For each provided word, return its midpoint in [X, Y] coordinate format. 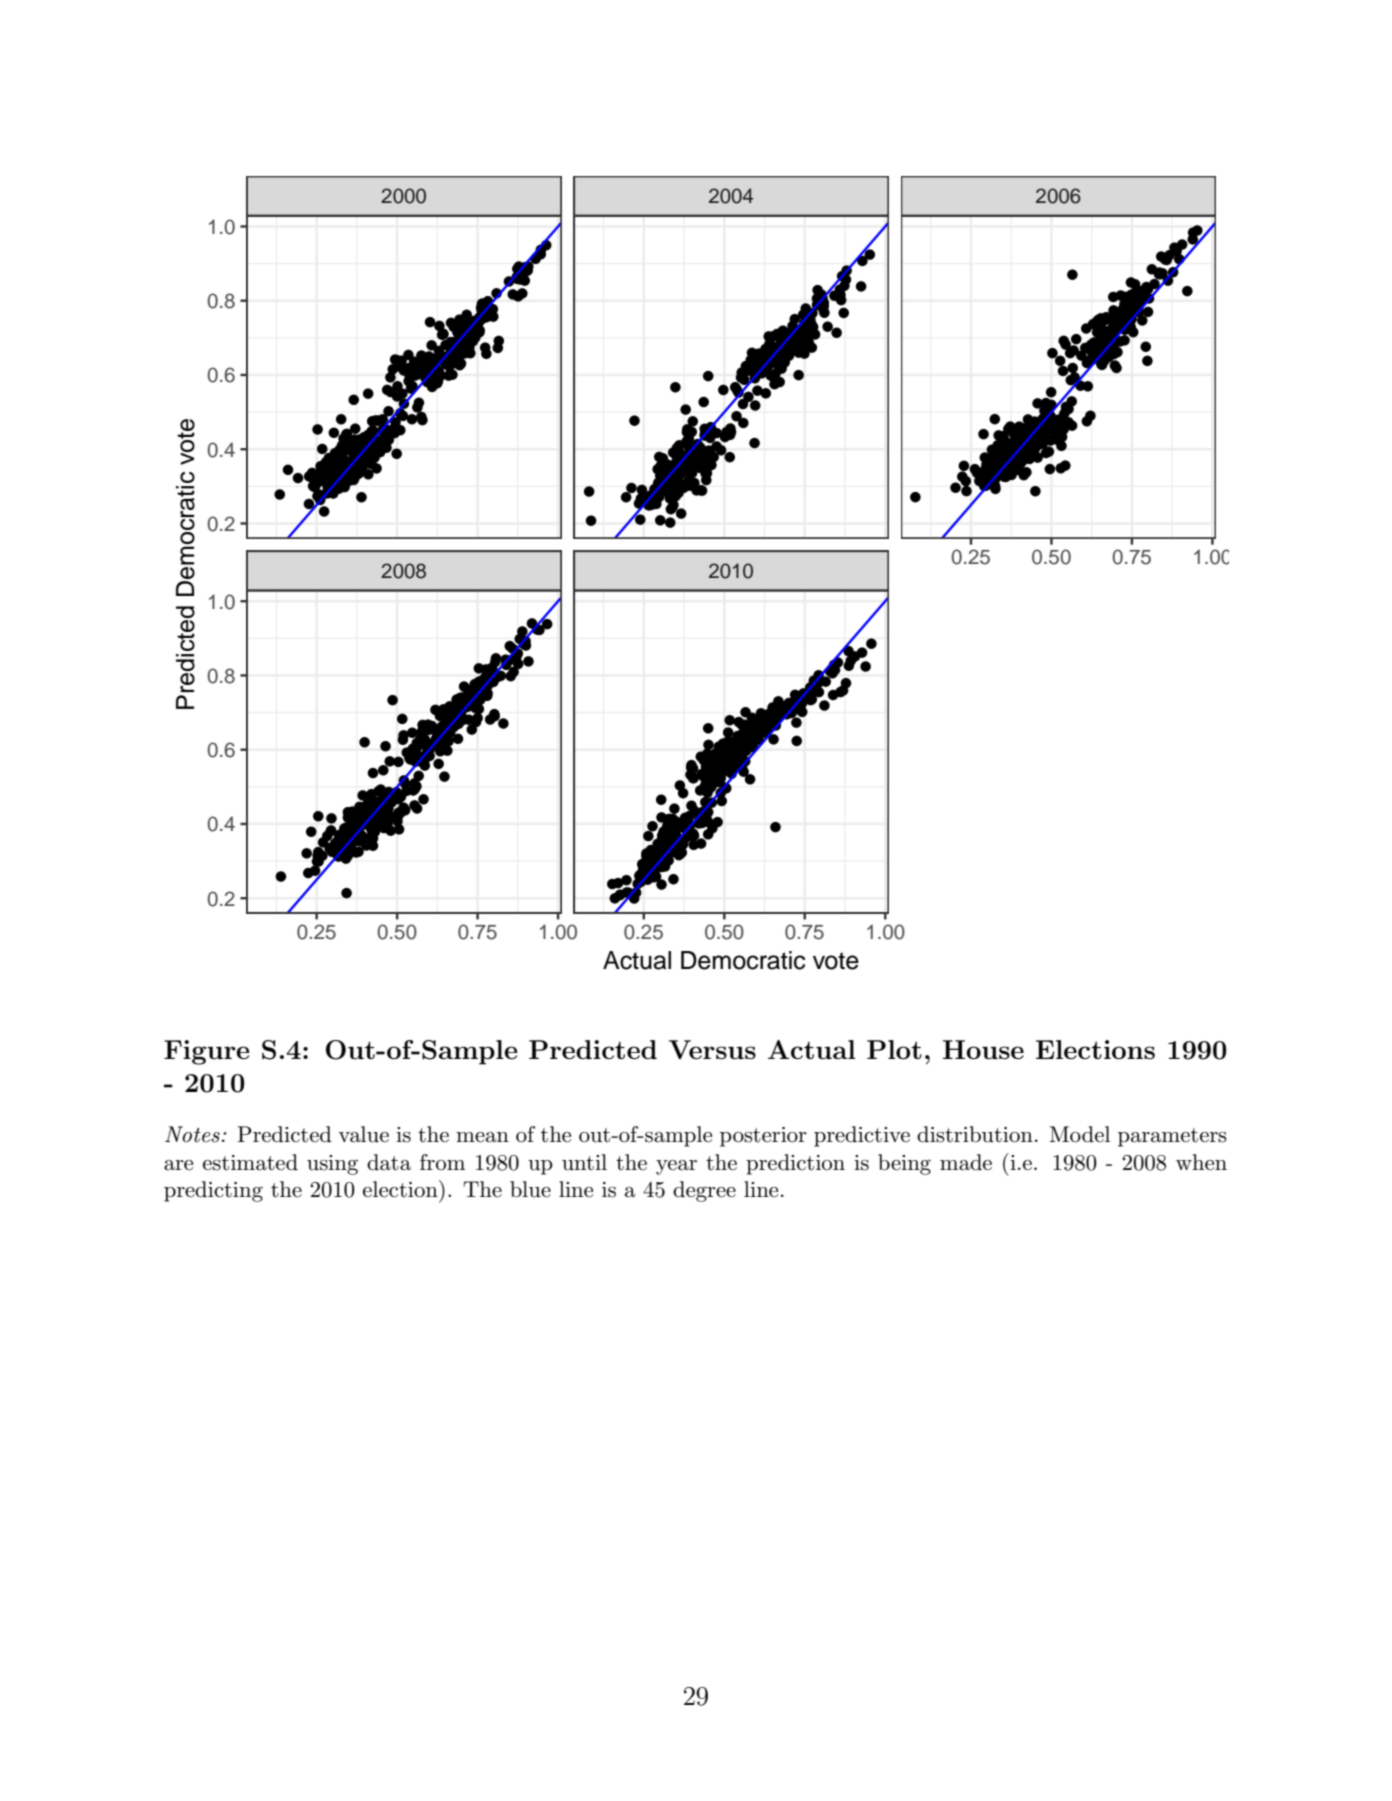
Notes [192, 1134]
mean [482, 1137]
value [363, 1134]
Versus [712, 1049]
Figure [206, 1052]
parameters [1172, 1137]
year [676, 1167]
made [966, 1162]
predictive [862, 1136]
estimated [250, 1162]
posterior [763, 1137]
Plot [894, 1049]
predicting [213, 1191]
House [983, 1049]
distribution [975, 1134]
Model [1080, 1134]
